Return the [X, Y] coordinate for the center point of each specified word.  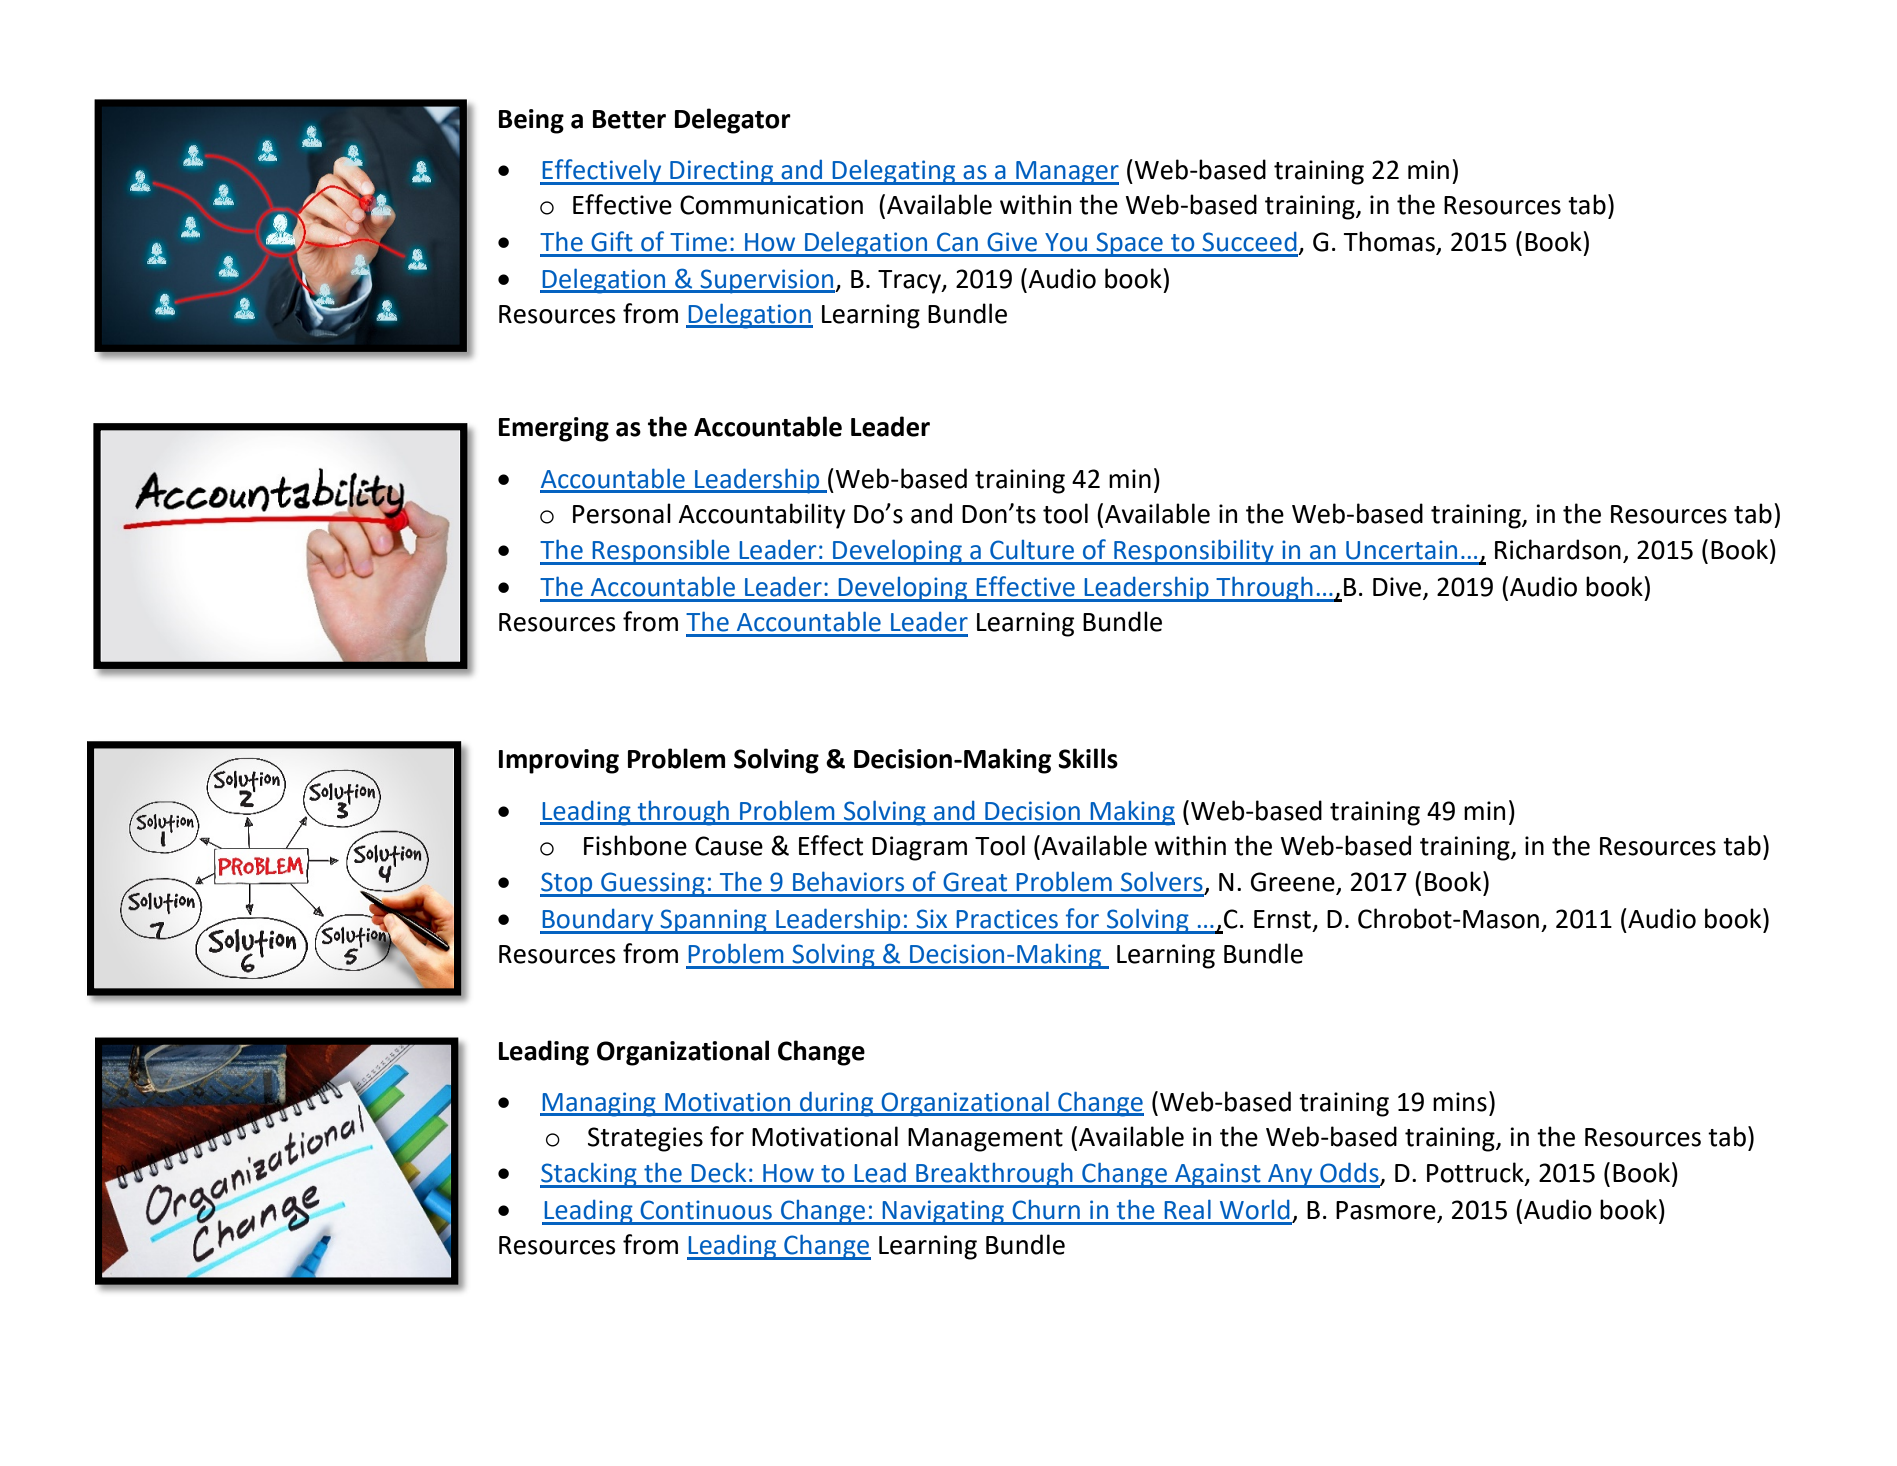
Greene [1294, 883]
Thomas [1390, 242]
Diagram [919, 848]
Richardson [1558, 549]
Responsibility [1194, 552]
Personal [622, 513]
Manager [1066, 173]
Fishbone [635, 845]
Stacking [589, 1175]
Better [629, 119]
